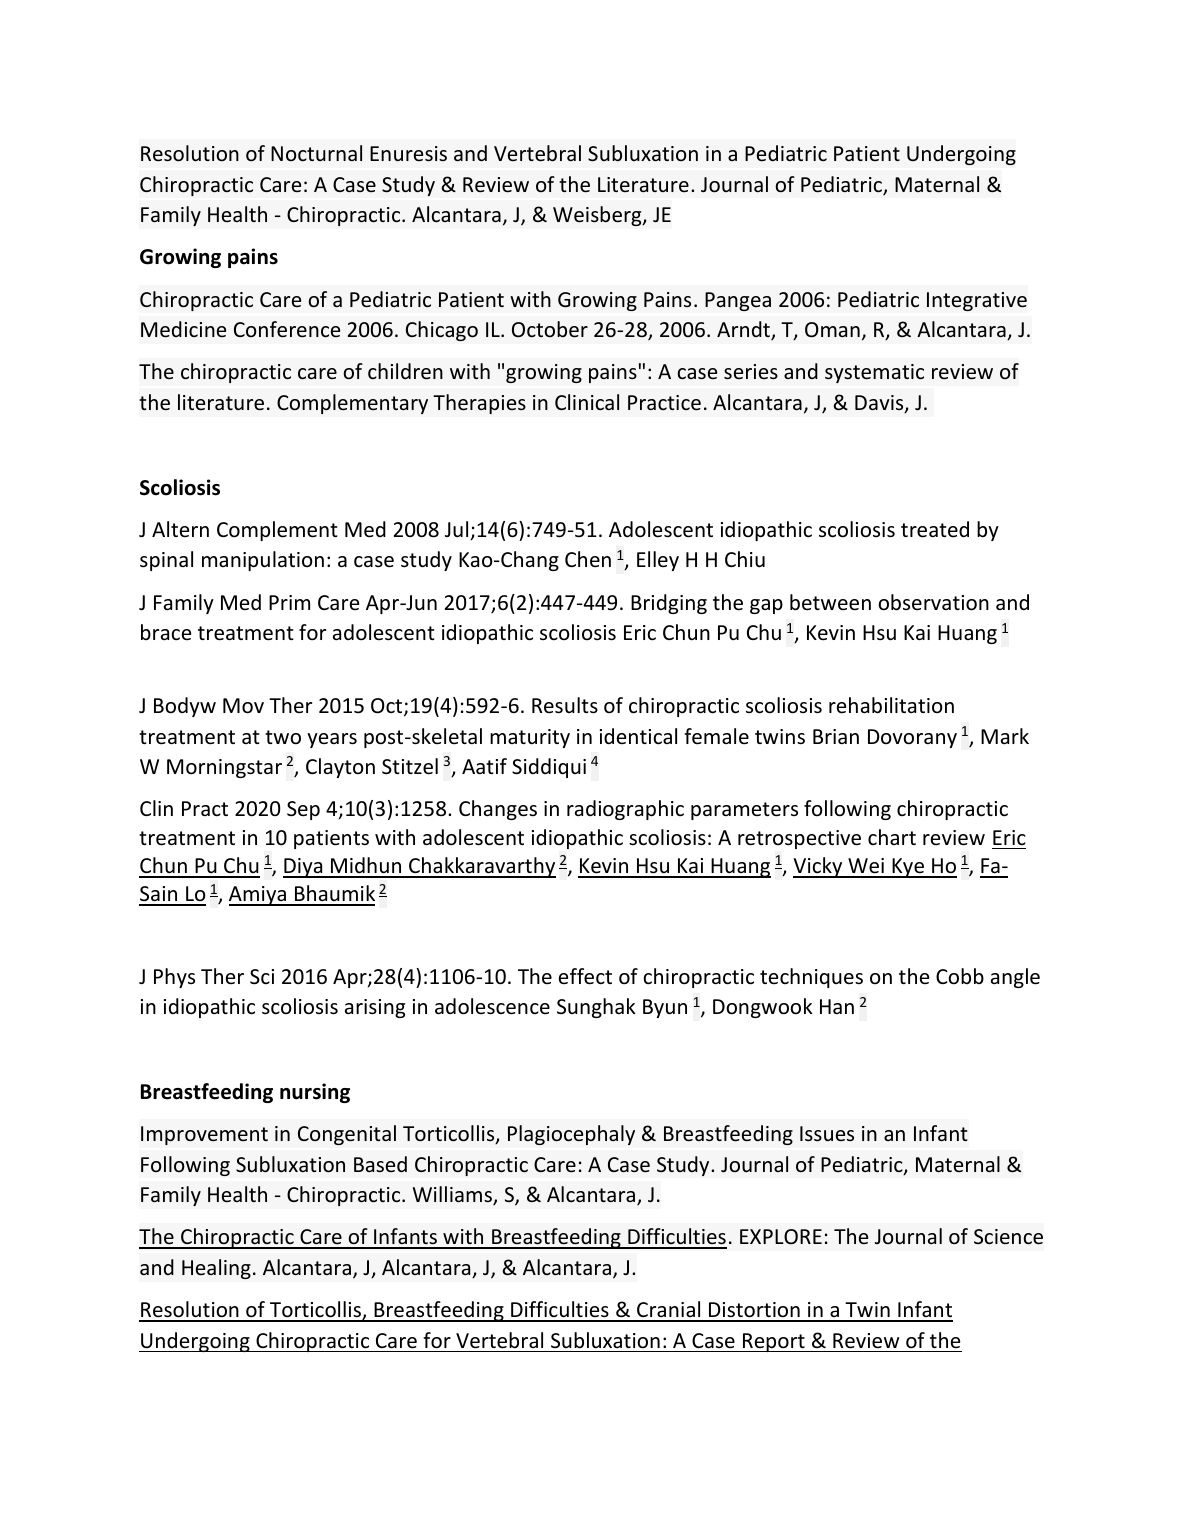 The height and width of the page is (1533, 1185). I want to click on Davis, so click(880, 404).
